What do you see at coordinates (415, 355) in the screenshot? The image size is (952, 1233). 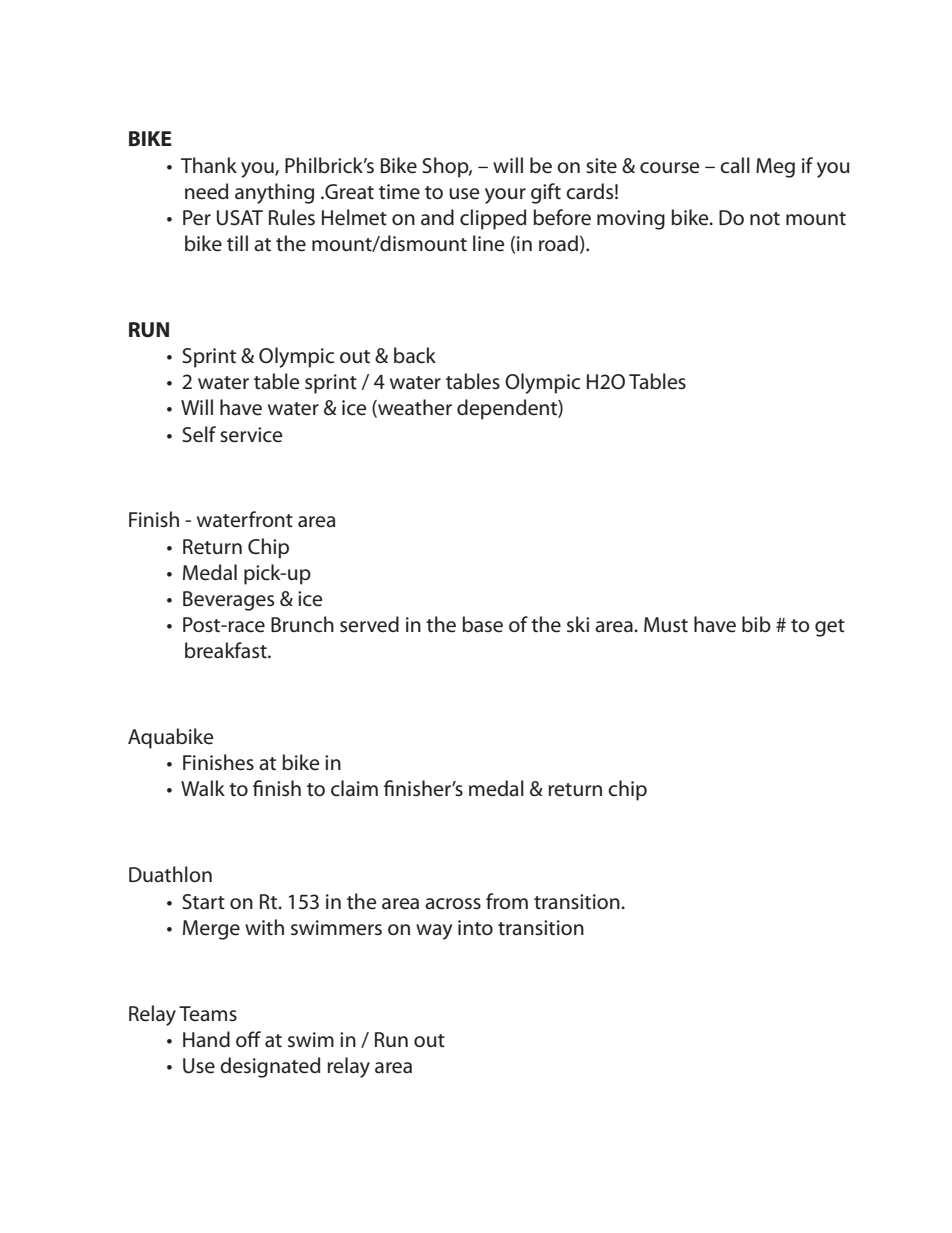 I see `back` at bounding box center [415, 355].
